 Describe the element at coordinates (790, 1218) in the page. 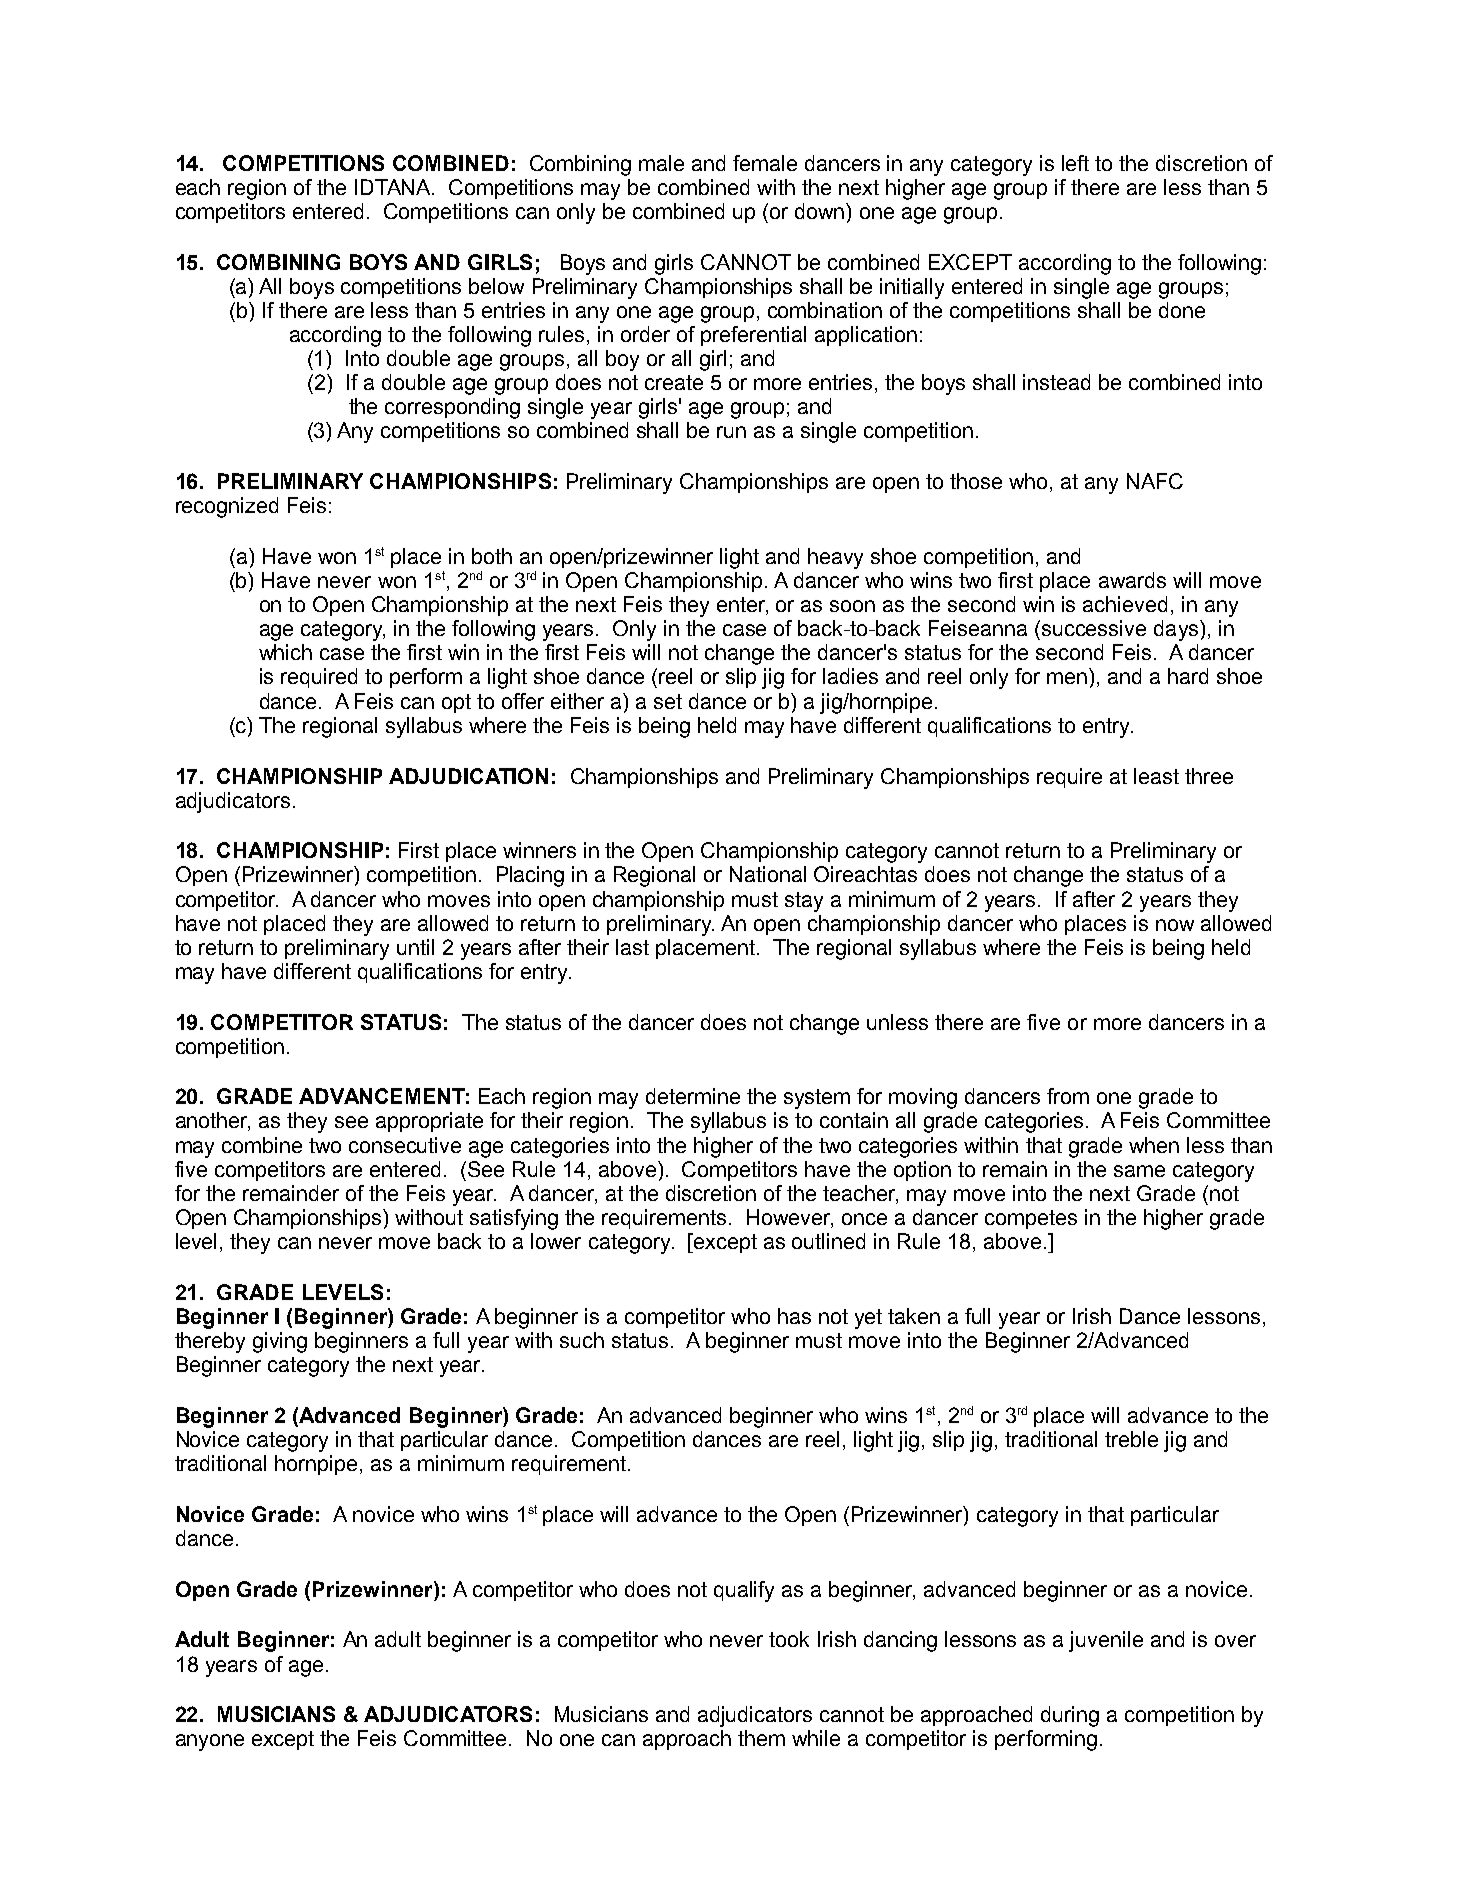

I see `However` at that location.
